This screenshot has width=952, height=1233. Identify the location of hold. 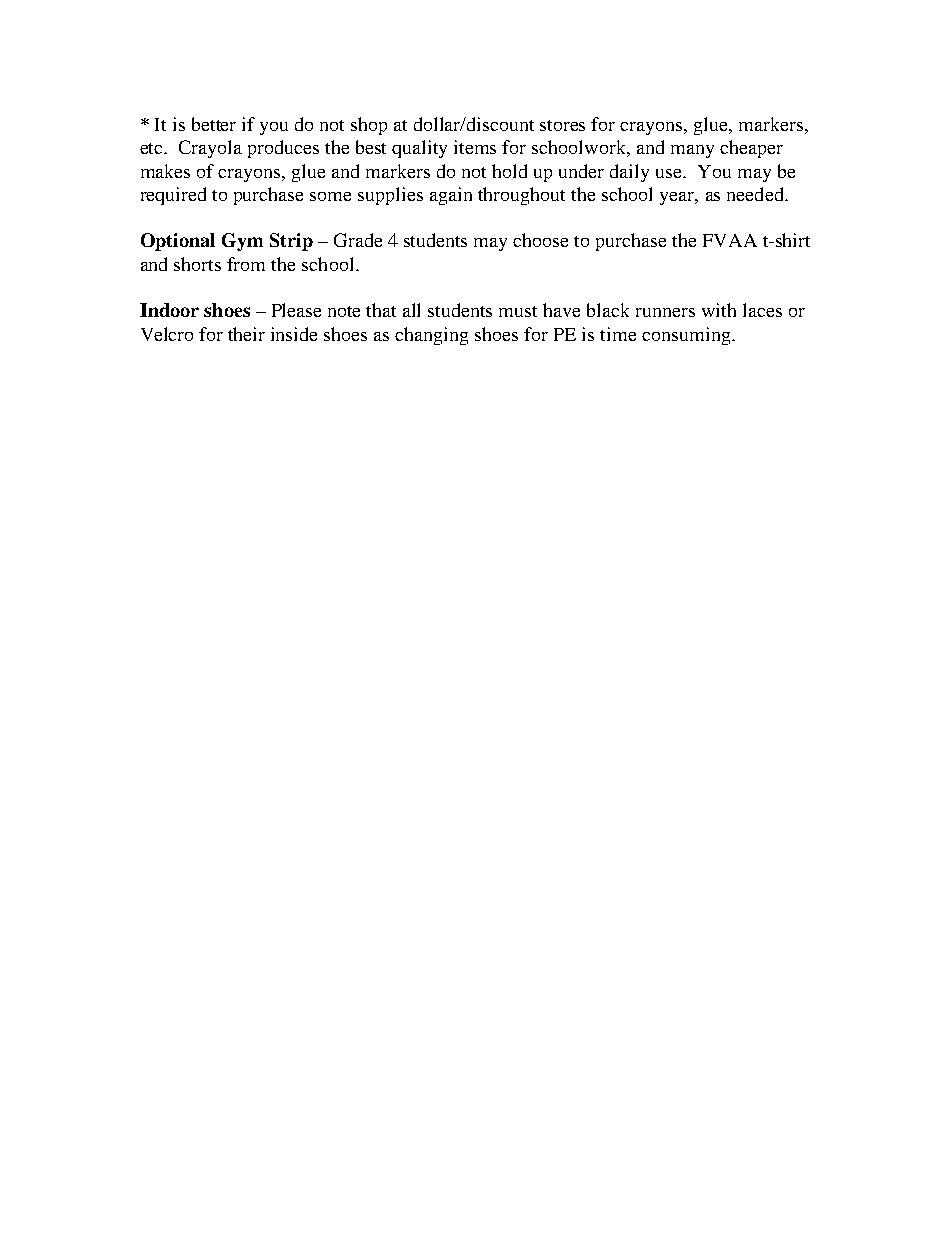
(509, 171).
